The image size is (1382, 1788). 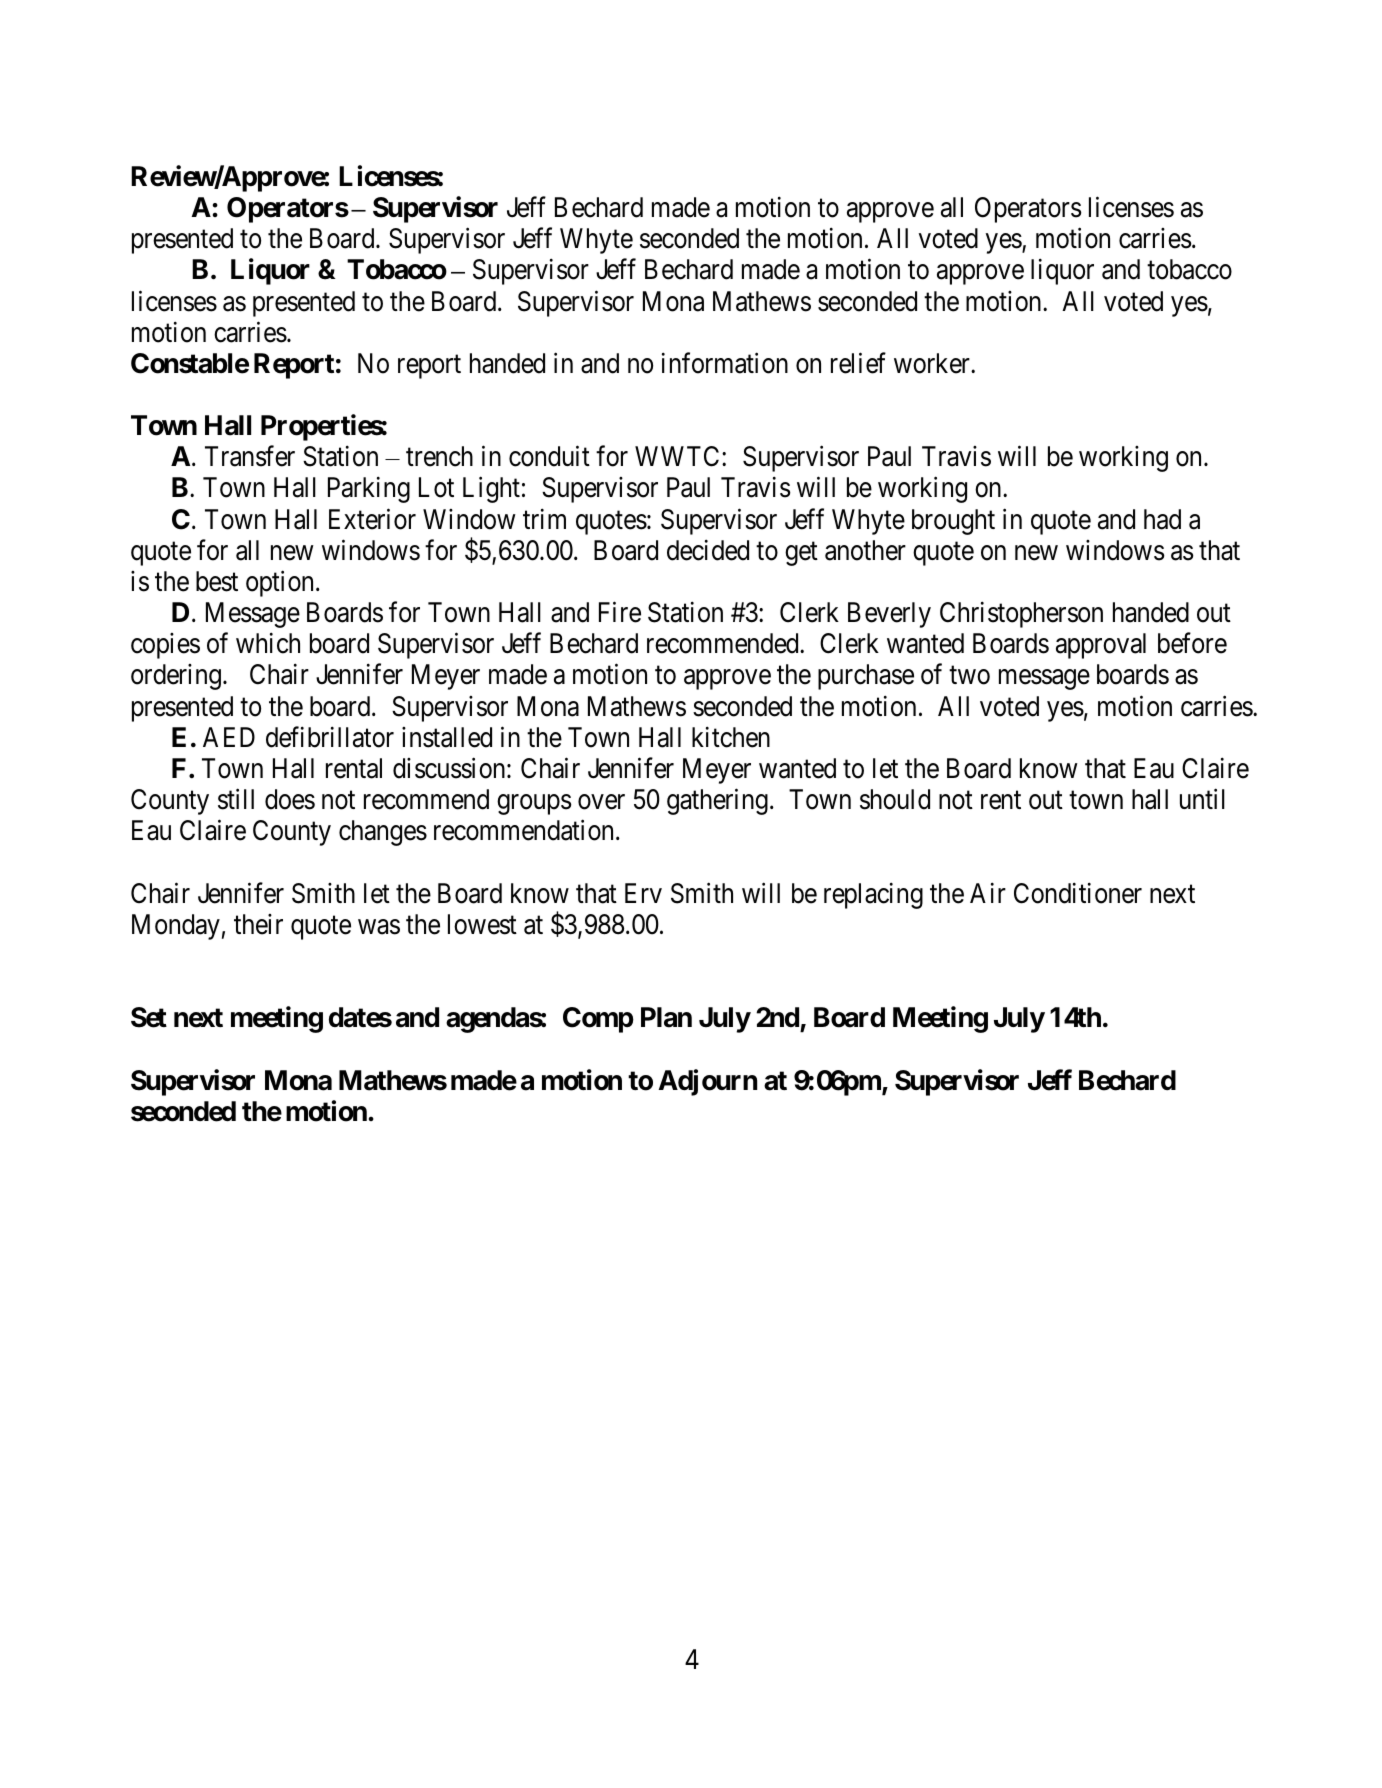 I want to click on Exterior, so click(x=372, y=519).
